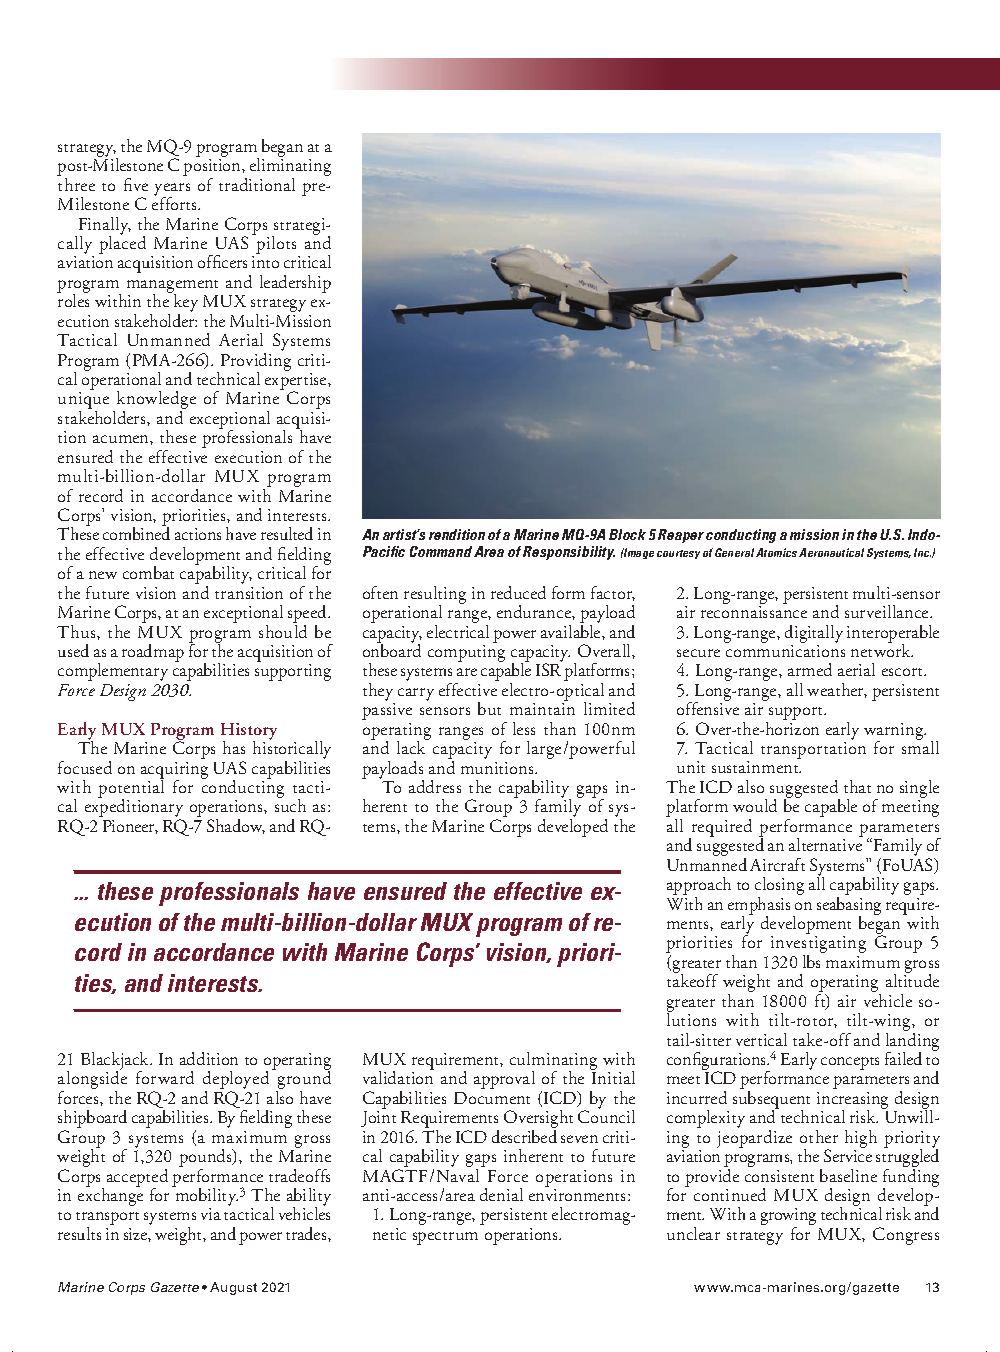 This screenshot has width=1000, height=1352. Describe the element at coordinates (290, 167) in the screenshot. I see `eliminating` at that location.
